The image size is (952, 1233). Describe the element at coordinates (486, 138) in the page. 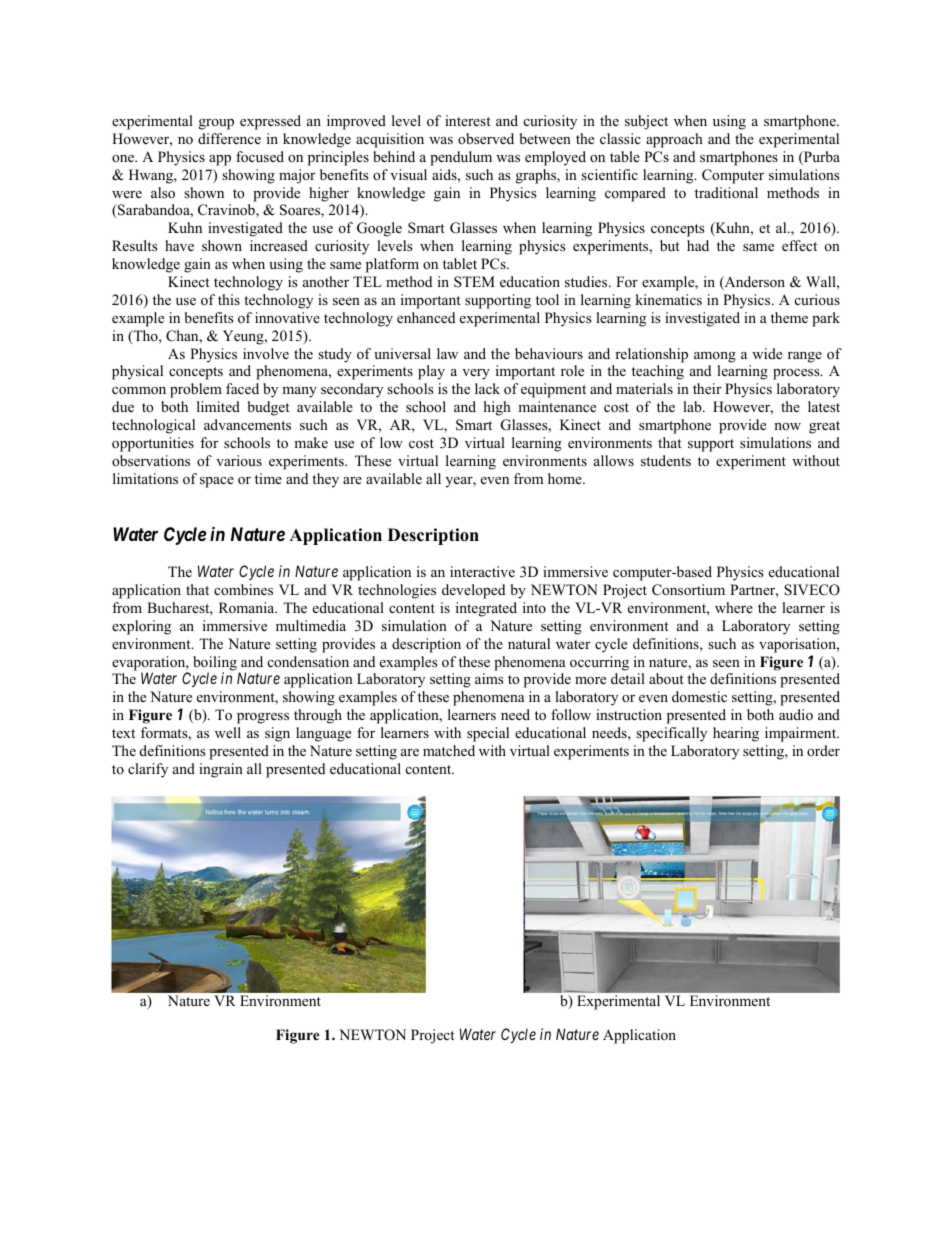

I see `observed` at that location.
